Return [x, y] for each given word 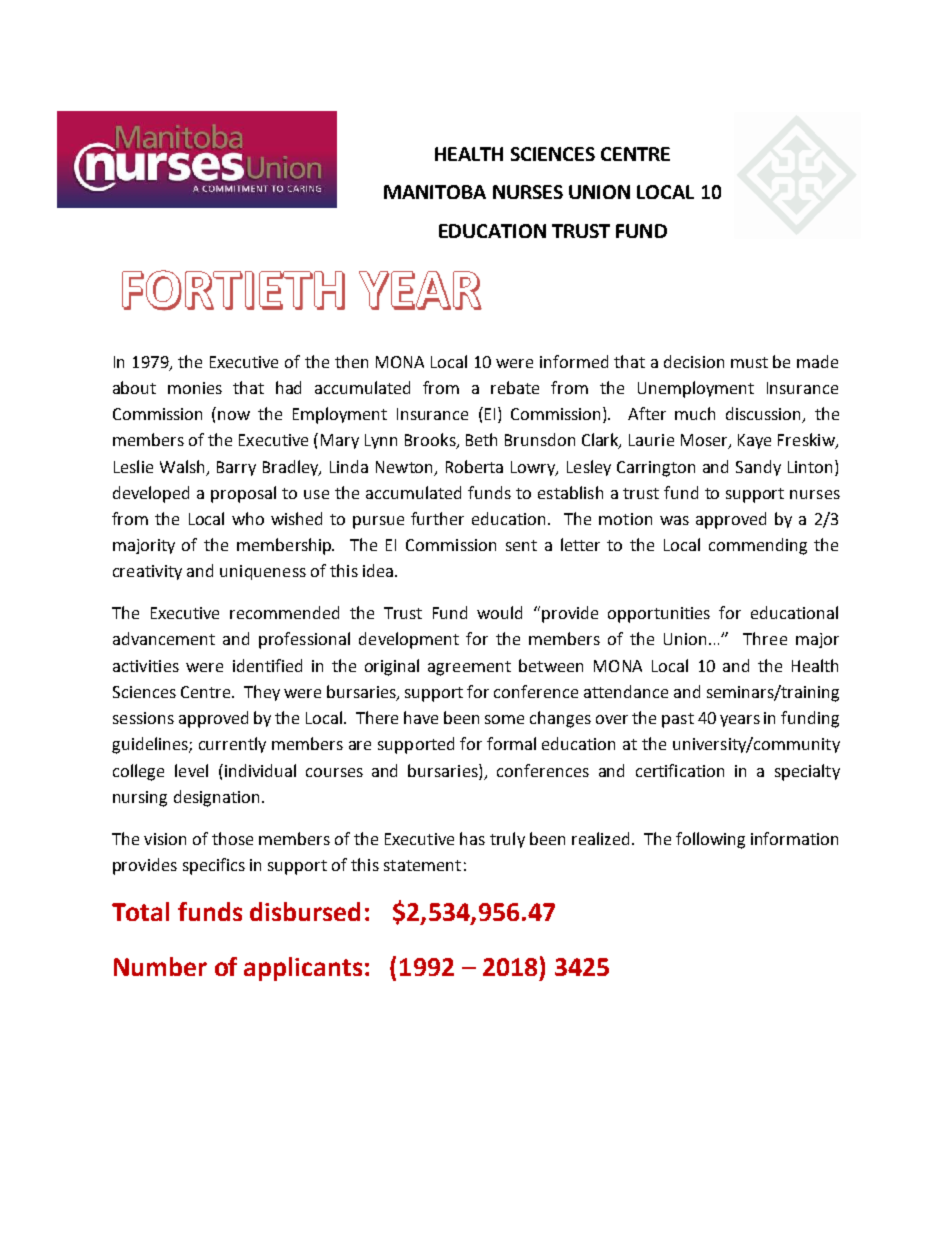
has [472, 838]
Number [160, 966]
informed [574, 361]
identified [267, 665]
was [674, 520]
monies [195, 388]
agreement [469, 668]
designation [216, 798]
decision [694, 361]
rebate [515, 387]
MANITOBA [435, 192]
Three [765, 638]
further [437, 518]
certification [680, 770]
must [749, 362]
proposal [243, 494]
